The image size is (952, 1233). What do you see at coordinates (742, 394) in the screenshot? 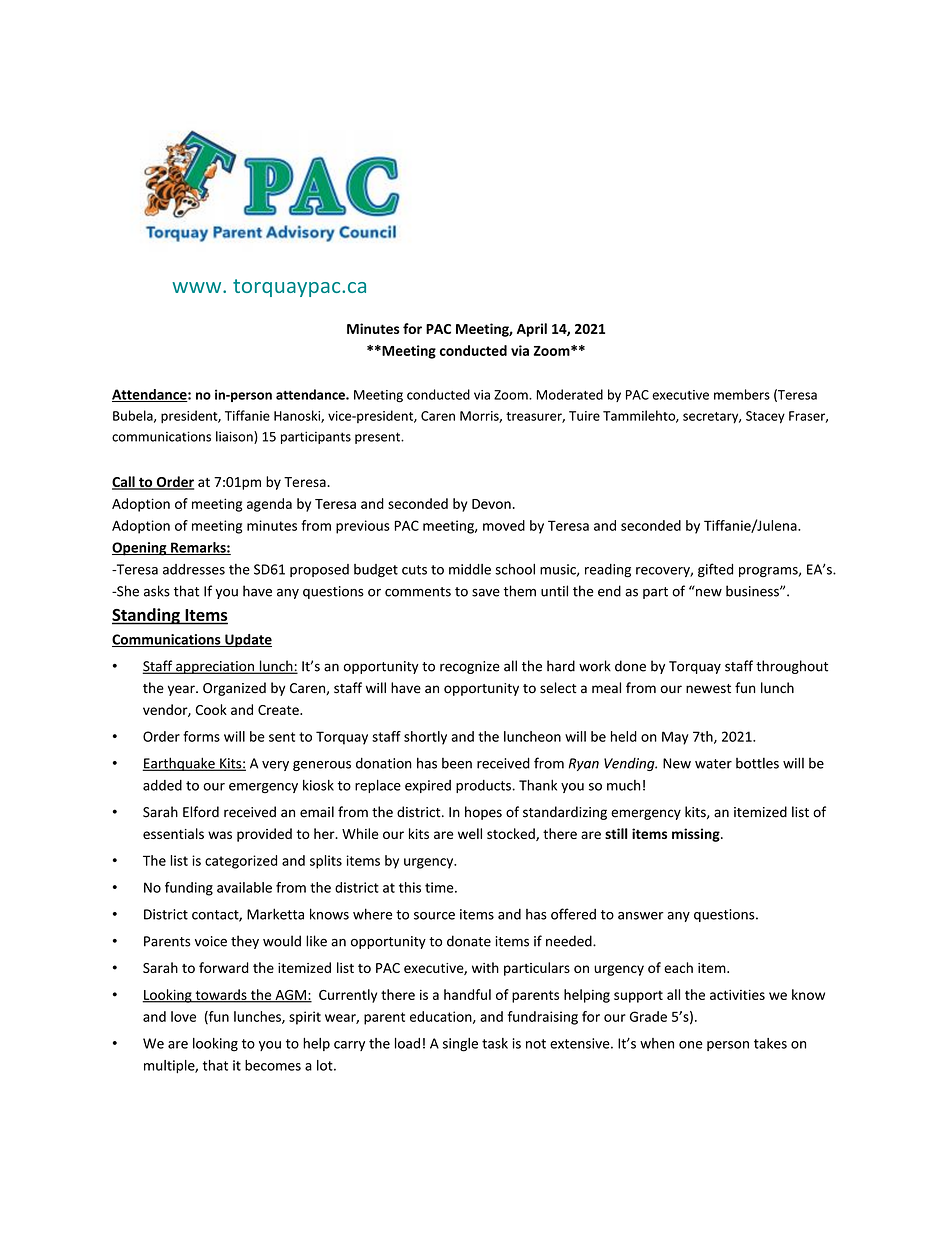
I see `members` at bounding box center [742, 394].
